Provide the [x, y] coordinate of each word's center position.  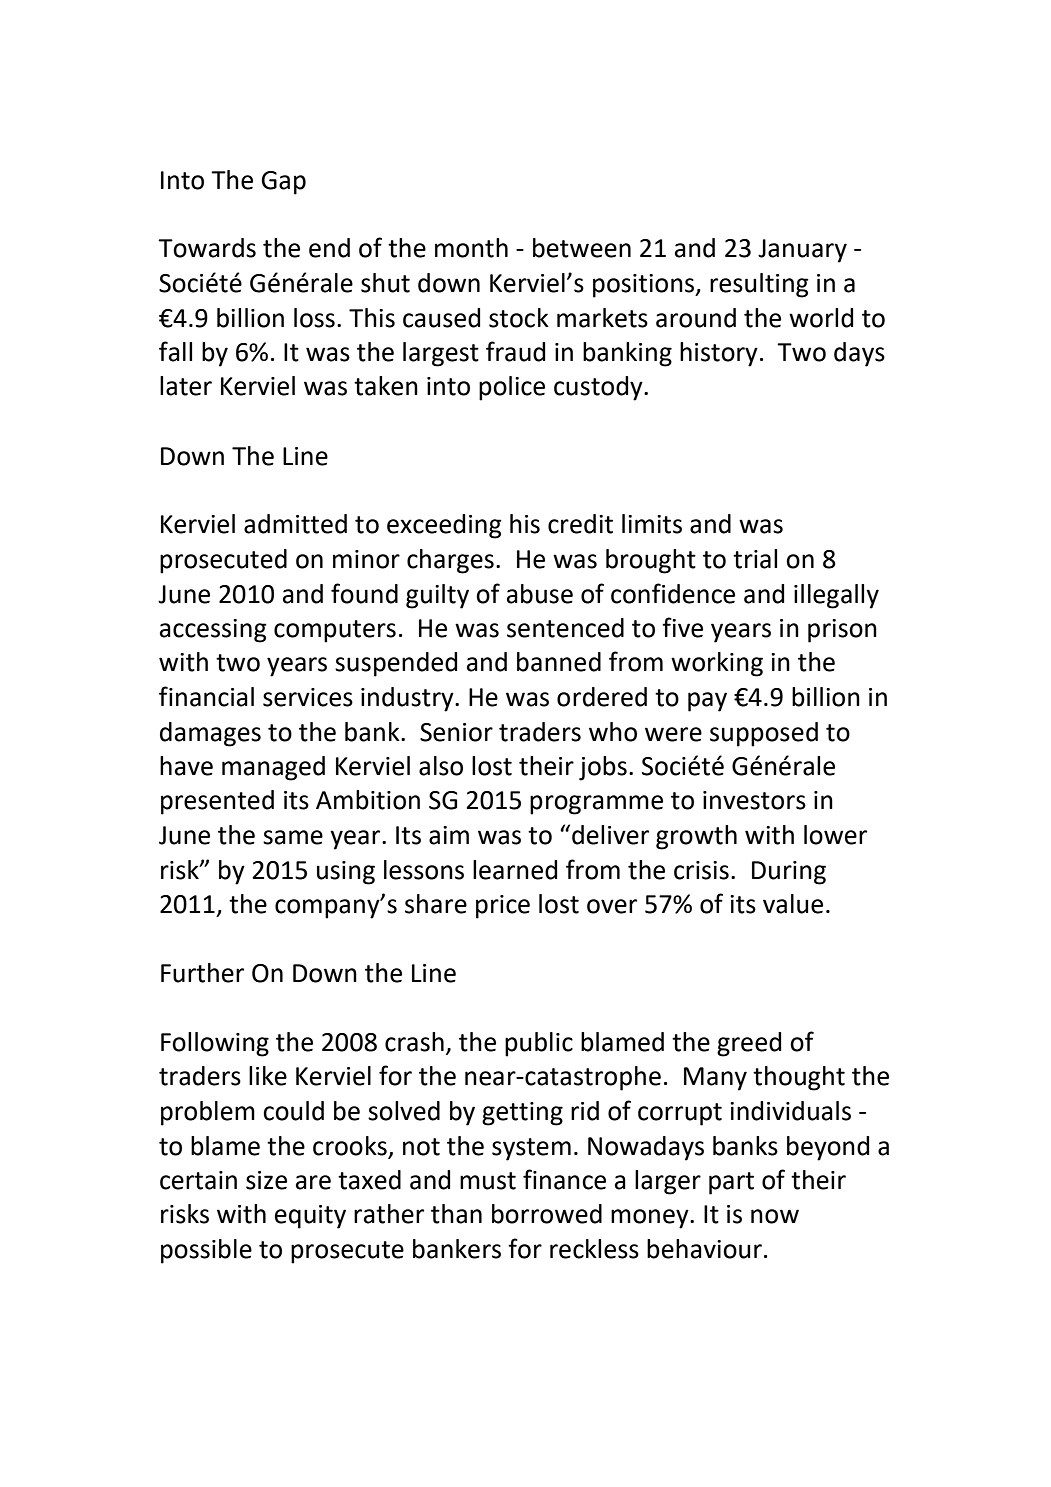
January [802, 251]
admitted [295, 524]
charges [450, 561]
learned [515, 870]
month [471, 248]
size [266, 1180]
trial [755, 559]
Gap [283, 183]
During [789, 873]
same [293, 837]
